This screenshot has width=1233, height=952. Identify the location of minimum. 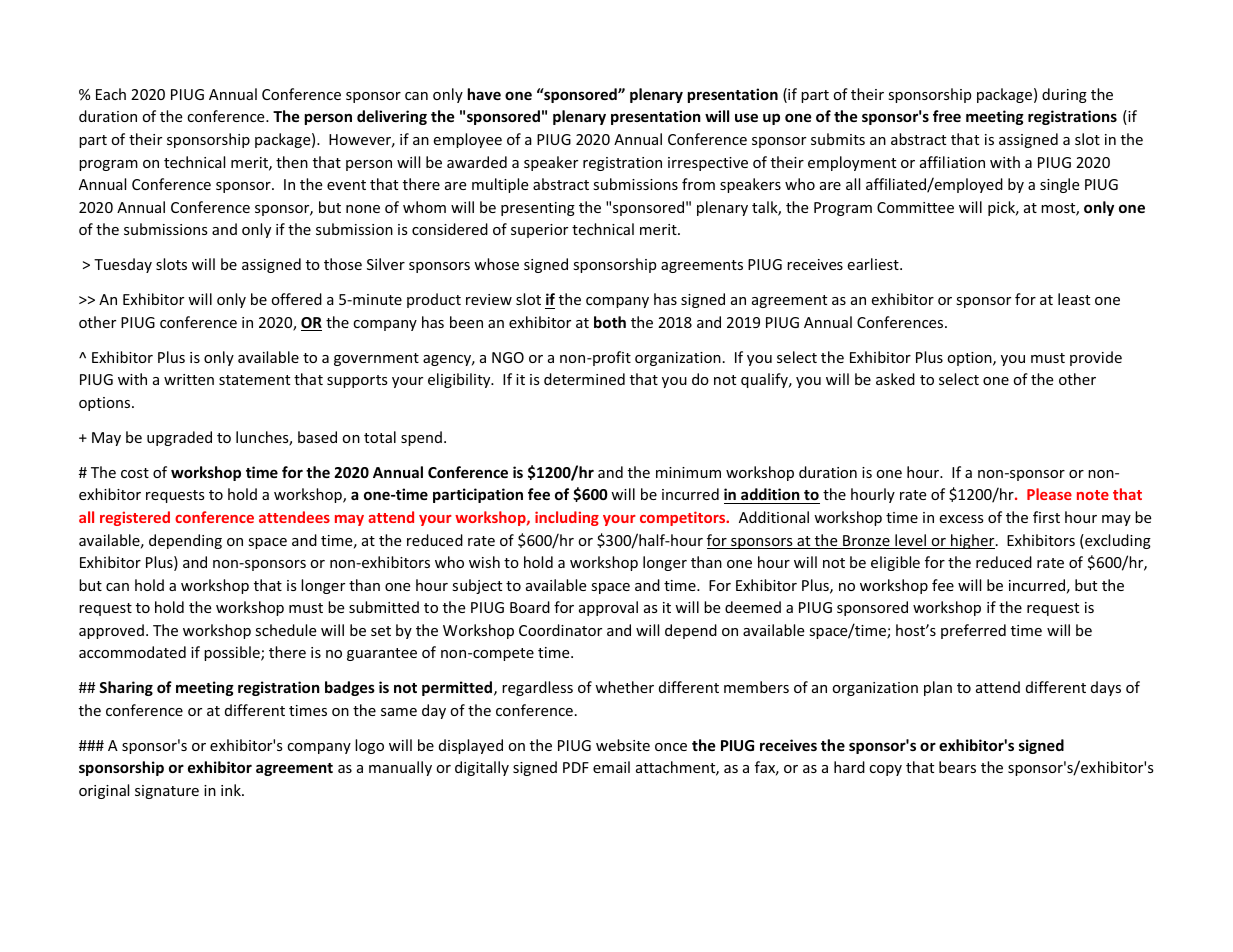
(688, 472).
